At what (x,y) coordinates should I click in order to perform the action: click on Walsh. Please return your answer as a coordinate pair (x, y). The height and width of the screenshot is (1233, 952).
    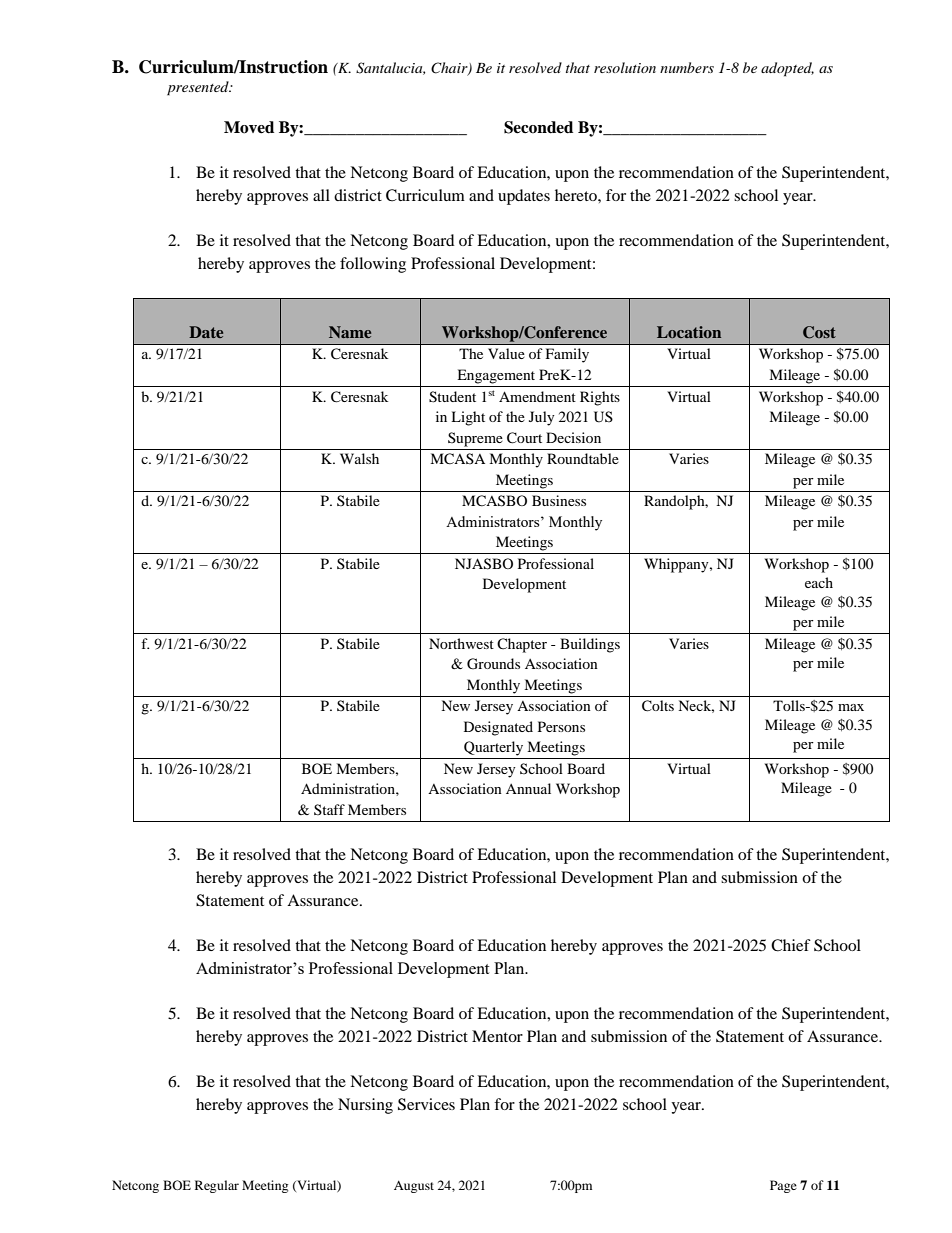
    Looking at the image, I should click on (359, 458).
